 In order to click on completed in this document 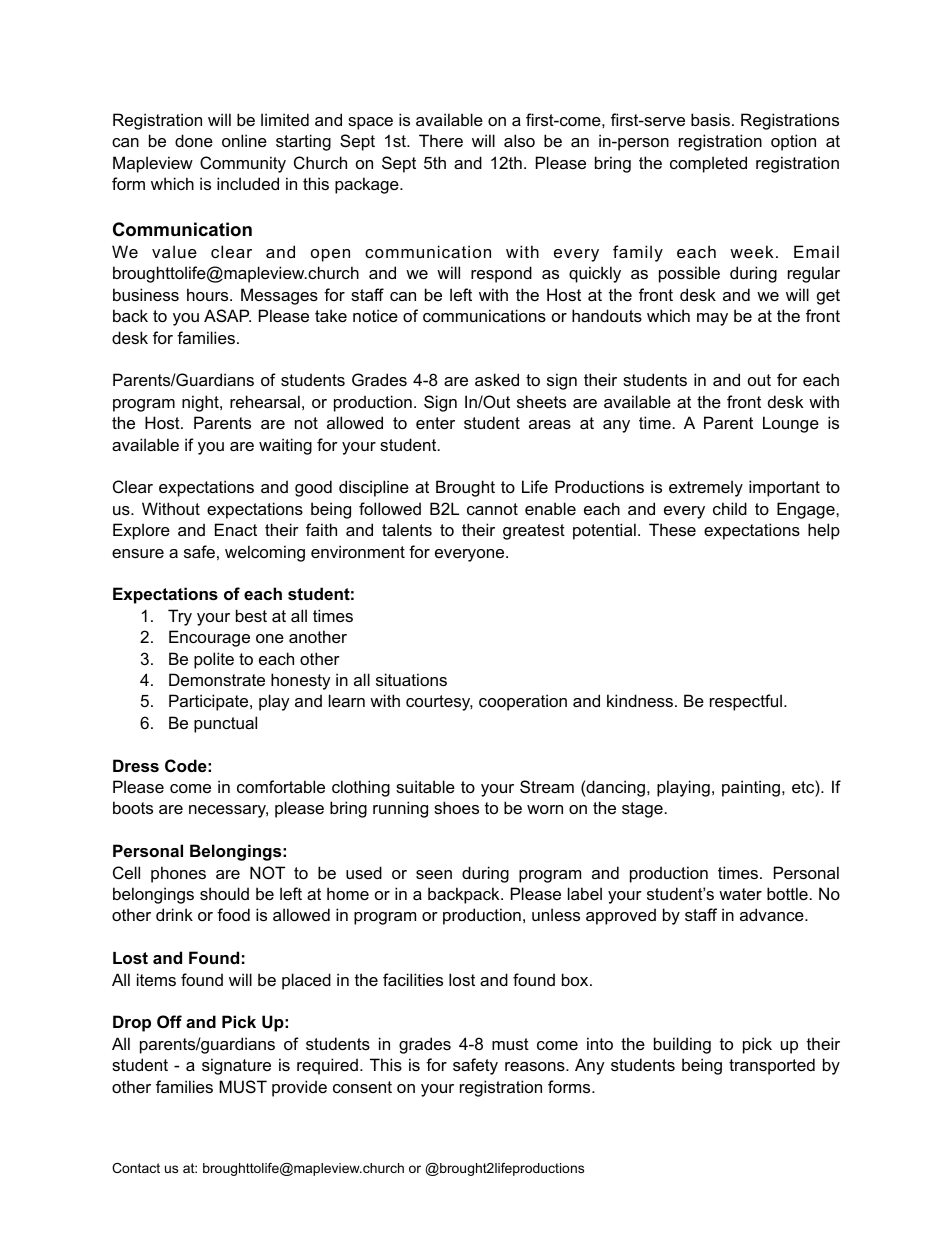, I will do `click(708, 164)`.
